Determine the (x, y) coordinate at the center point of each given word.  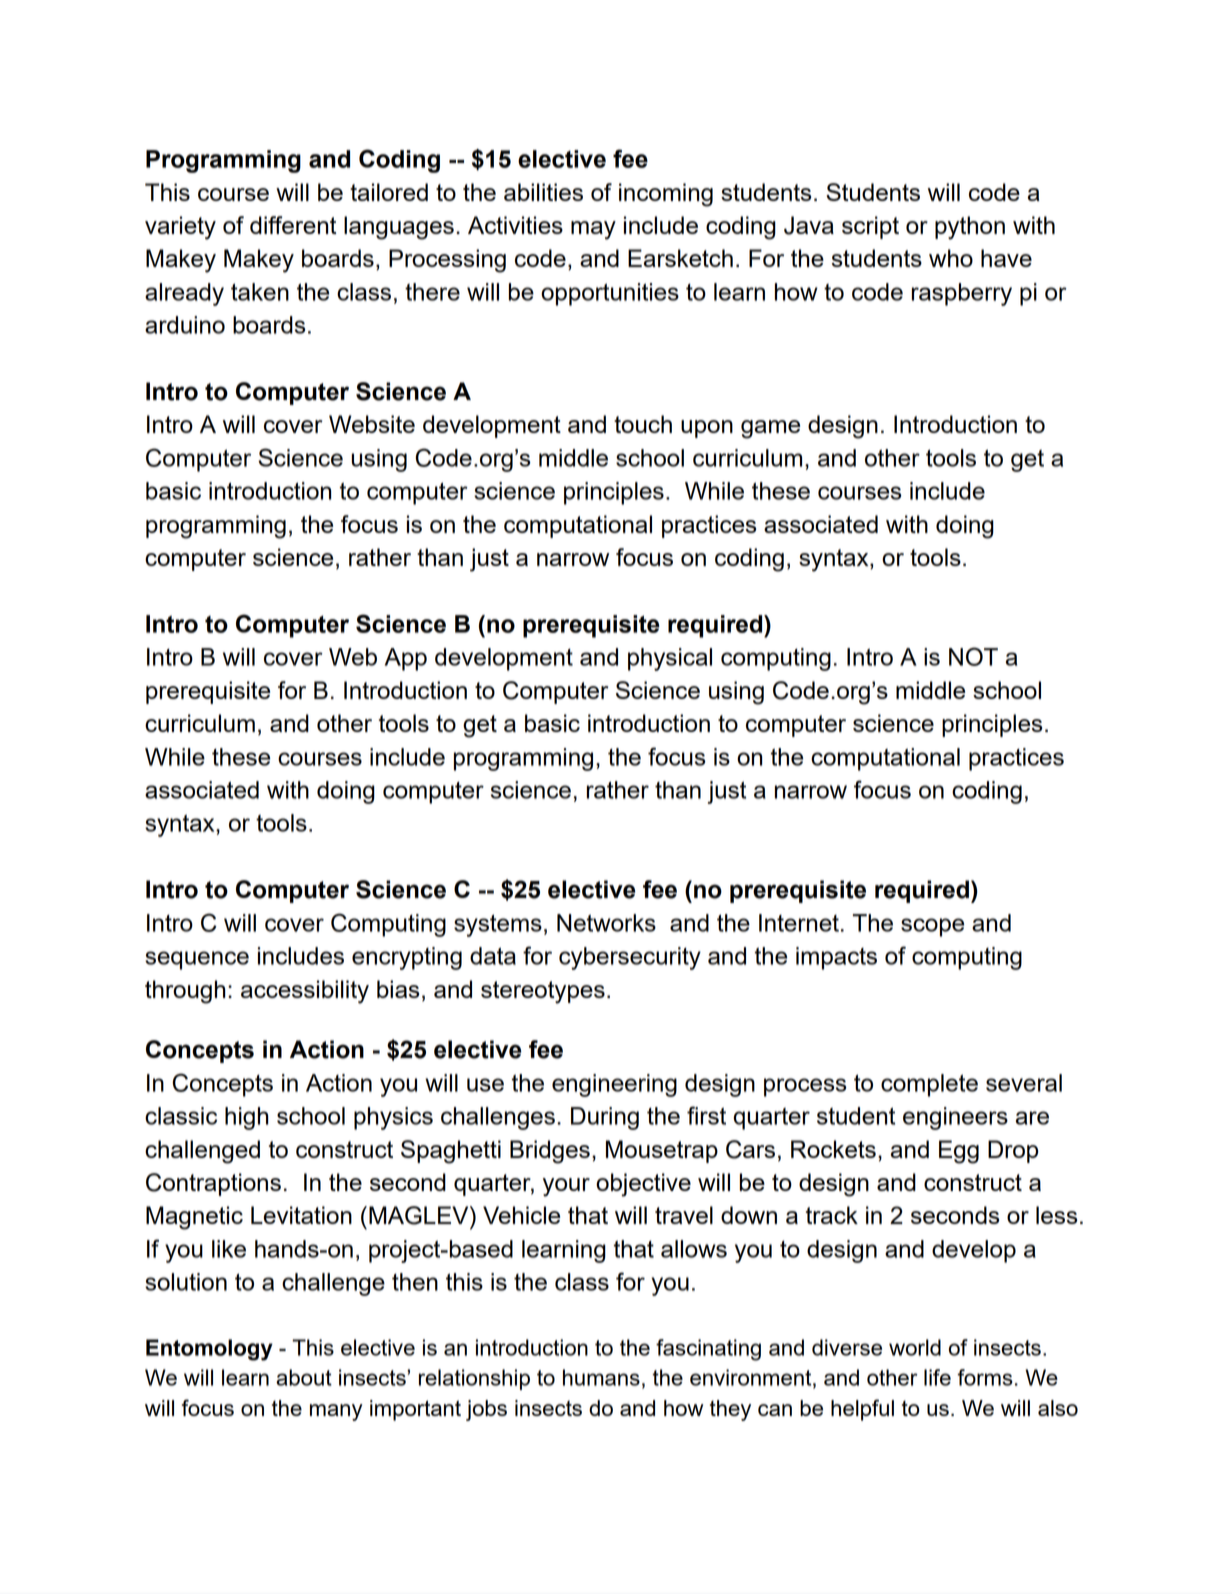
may (593, 230)
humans (601, 1377)
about (304, 1377)
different (293, 225)
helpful (862, 1410)
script (870, 227)
